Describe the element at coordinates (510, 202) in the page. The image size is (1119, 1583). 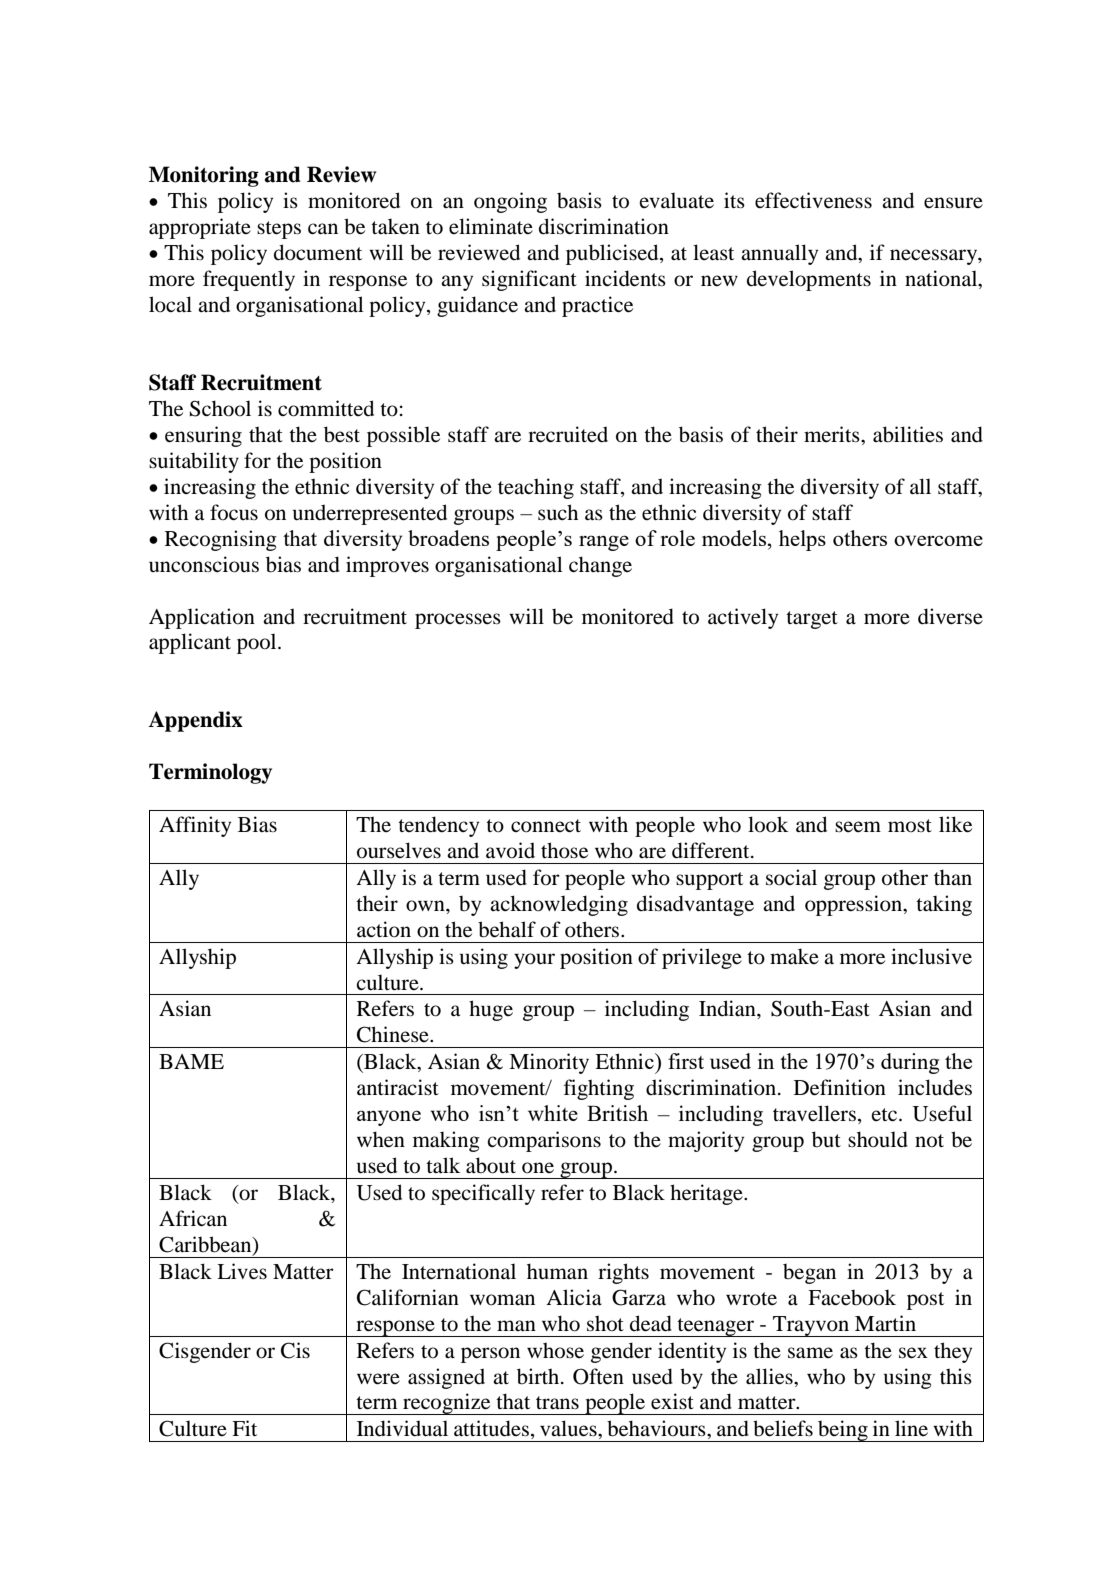
I see `ongoing` at that location.
